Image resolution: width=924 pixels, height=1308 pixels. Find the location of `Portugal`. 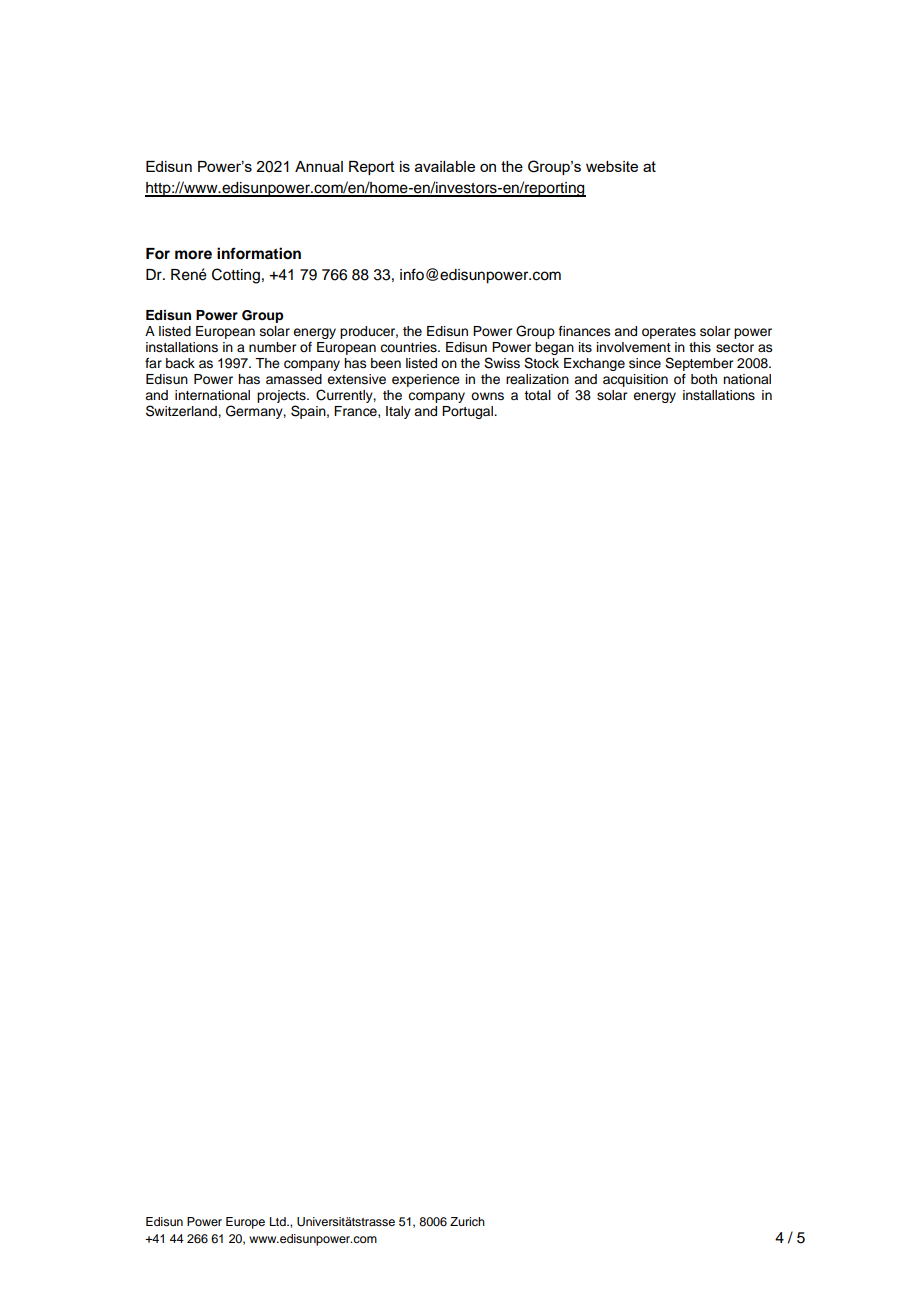

Portugal is located at coordinates (468, 412).
